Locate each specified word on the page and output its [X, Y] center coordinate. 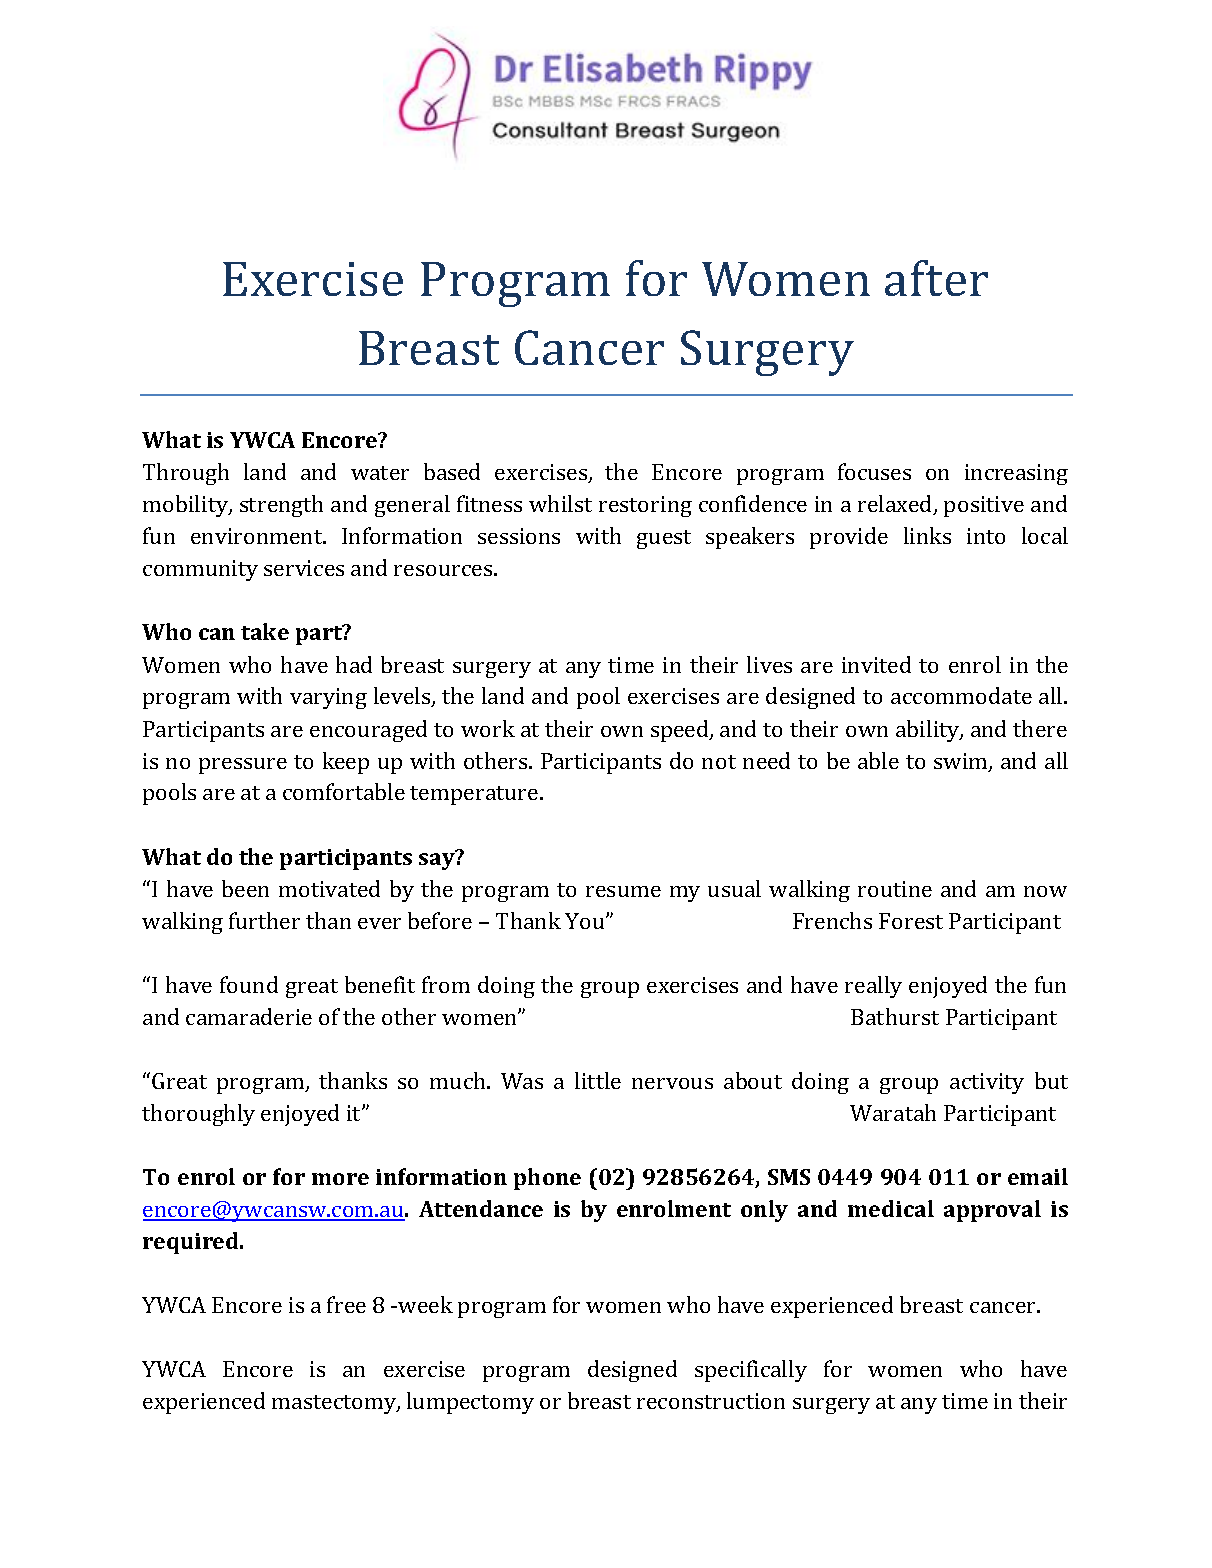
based [452, 471]
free [346, 1304]
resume [623, 891]
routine [895, 889]
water [380, 473]
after [936, 278]
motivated [329, 888]
